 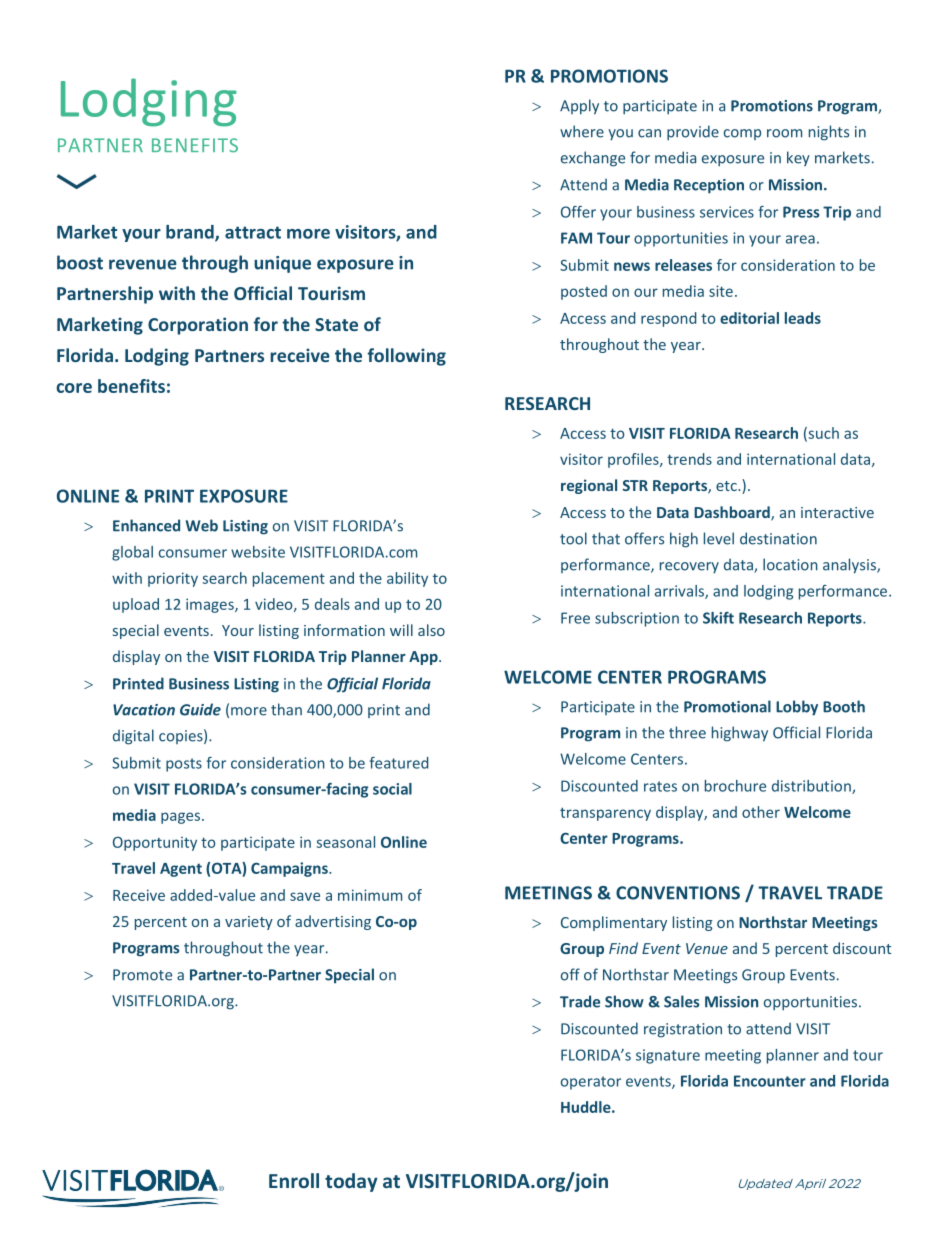 I want to click on Promotional, so click(x=727, y=706).
